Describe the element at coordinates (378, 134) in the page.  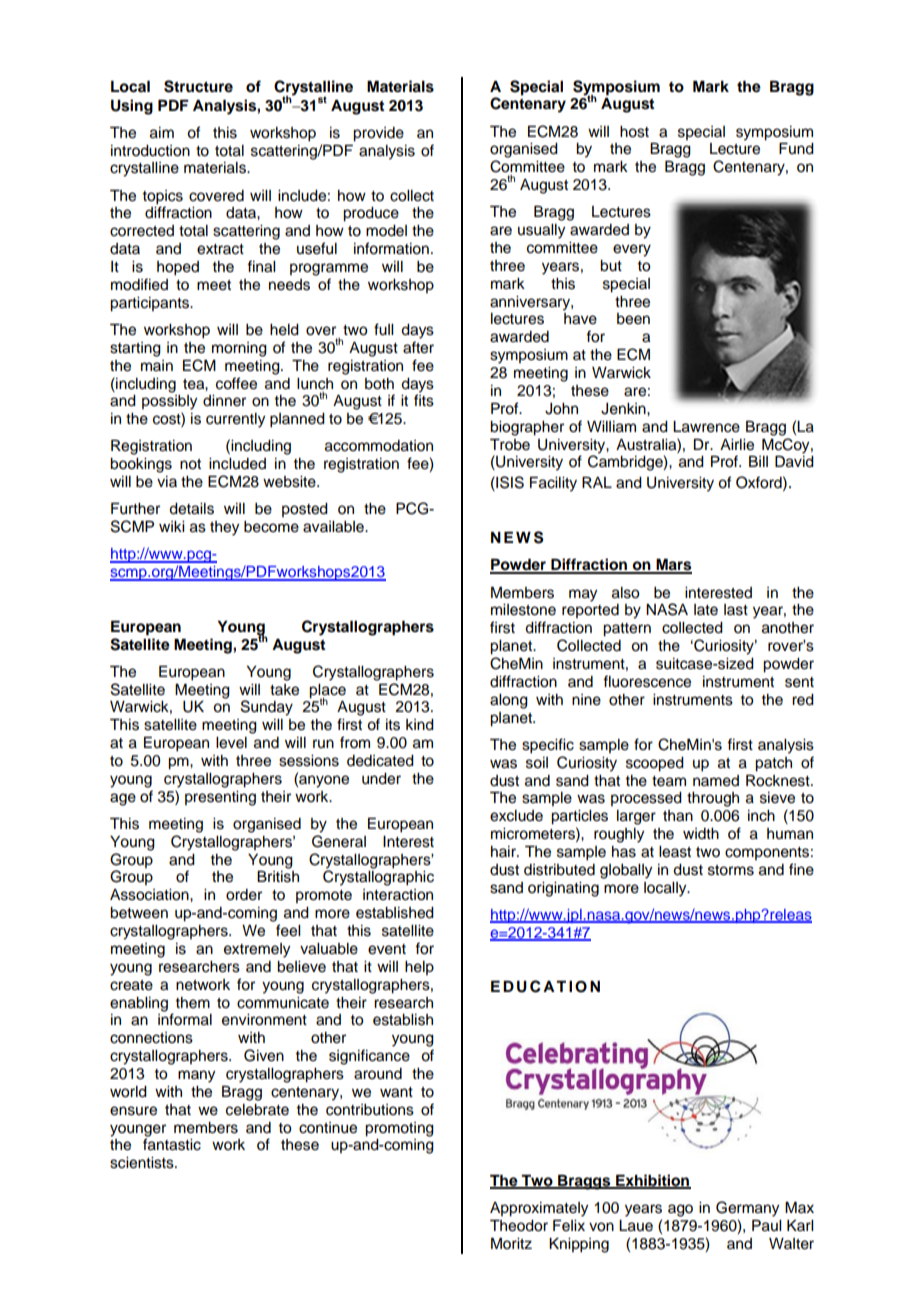
I see `provide` at that location.
